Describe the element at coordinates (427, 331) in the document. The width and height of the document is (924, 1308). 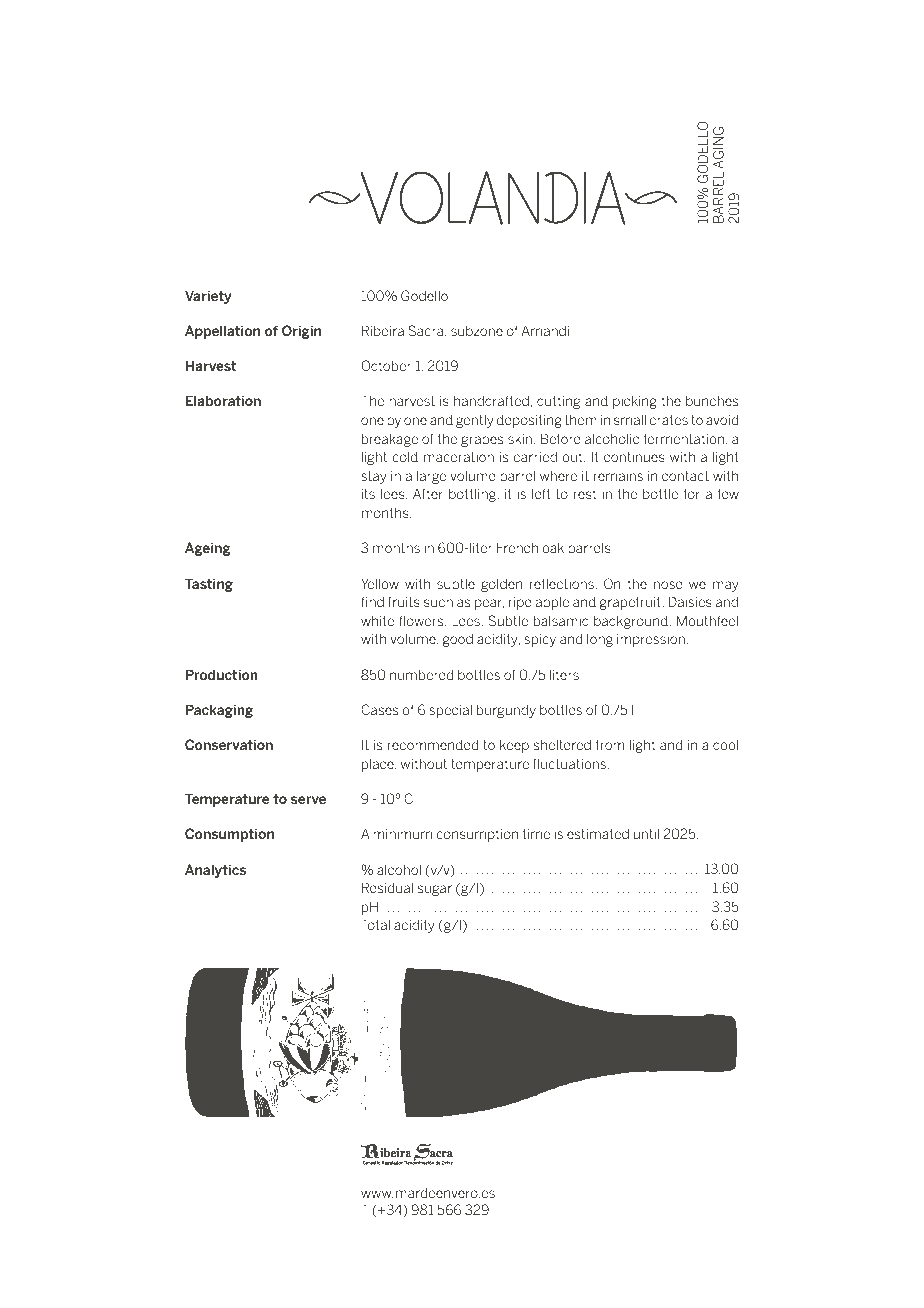
I see `Sacra` at that location.
